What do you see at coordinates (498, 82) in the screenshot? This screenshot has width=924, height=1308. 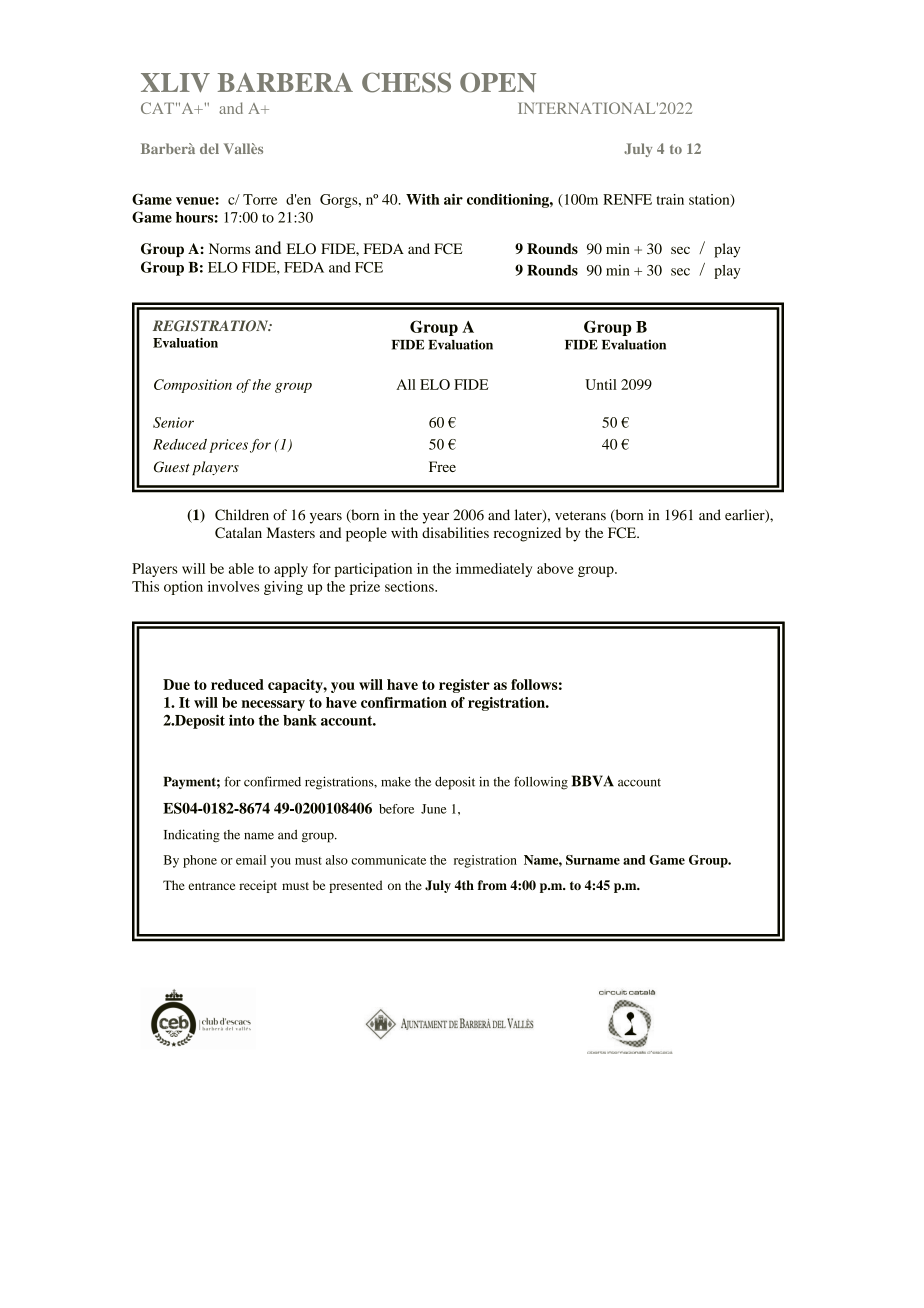 I see `OPEN` at bounding box center [498, 82].
